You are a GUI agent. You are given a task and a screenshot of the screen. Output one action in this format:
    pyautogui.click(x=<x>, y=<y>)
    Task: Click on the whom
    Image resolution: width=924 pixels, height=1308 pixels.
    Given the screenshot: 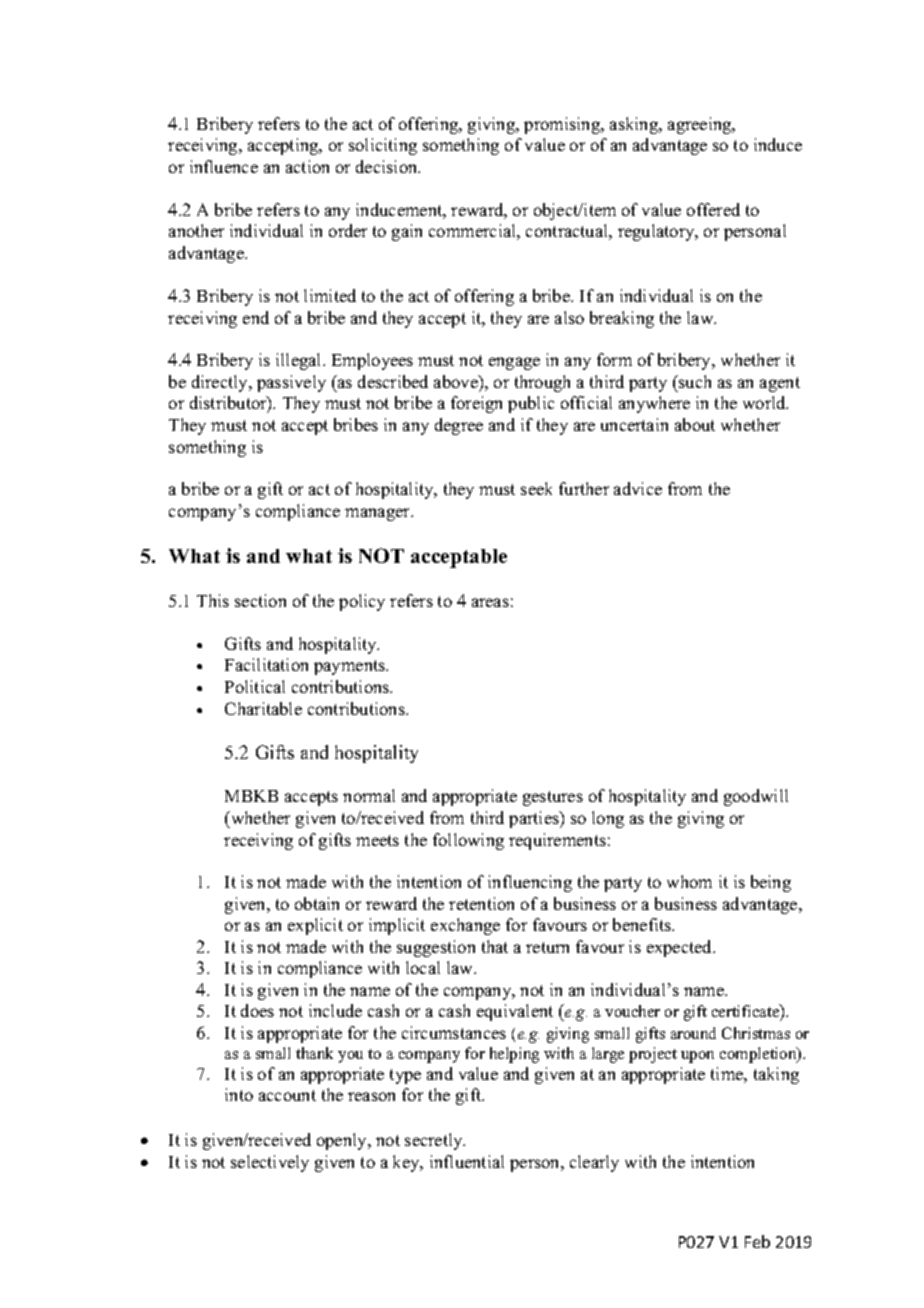 What is the action you would take?
    pyautogui.click(x=689, y=881)
